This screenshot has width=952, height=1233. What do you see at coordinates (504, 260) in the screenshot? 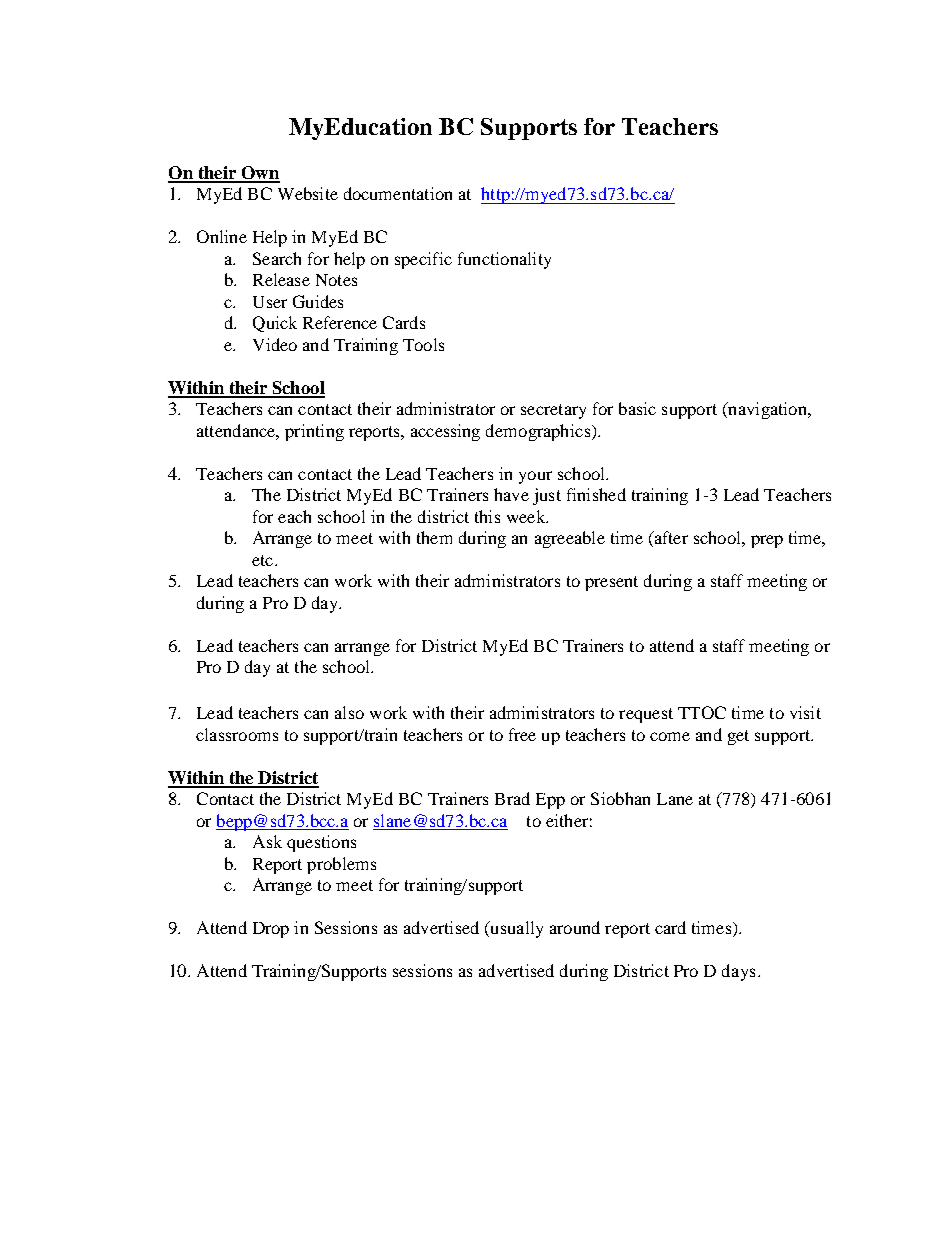
I see `functionality` at bounding box center [504, 260].
